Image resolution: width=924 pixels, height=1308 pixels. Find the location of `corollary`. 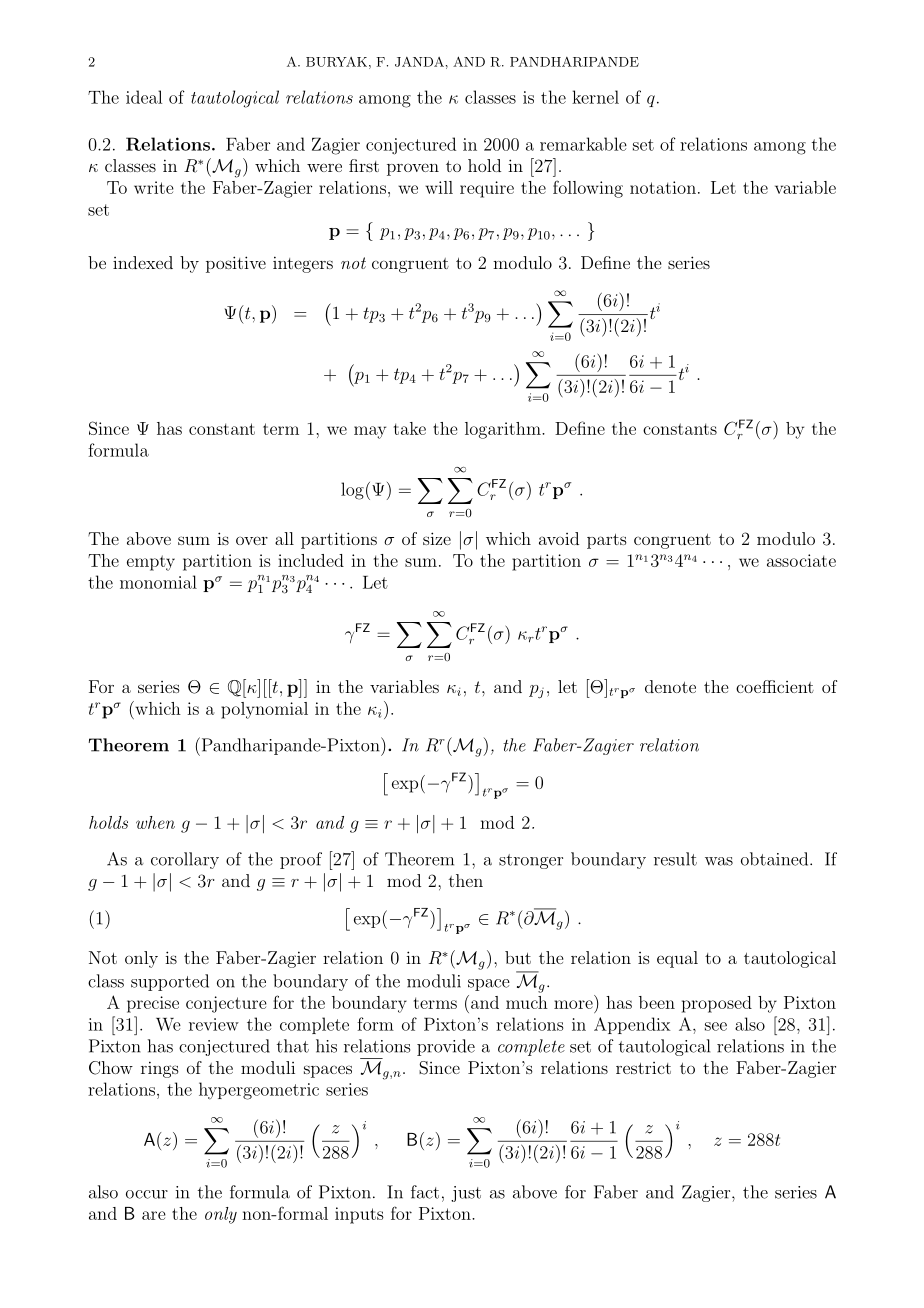

corollary is located at coordinates (185, 860).
